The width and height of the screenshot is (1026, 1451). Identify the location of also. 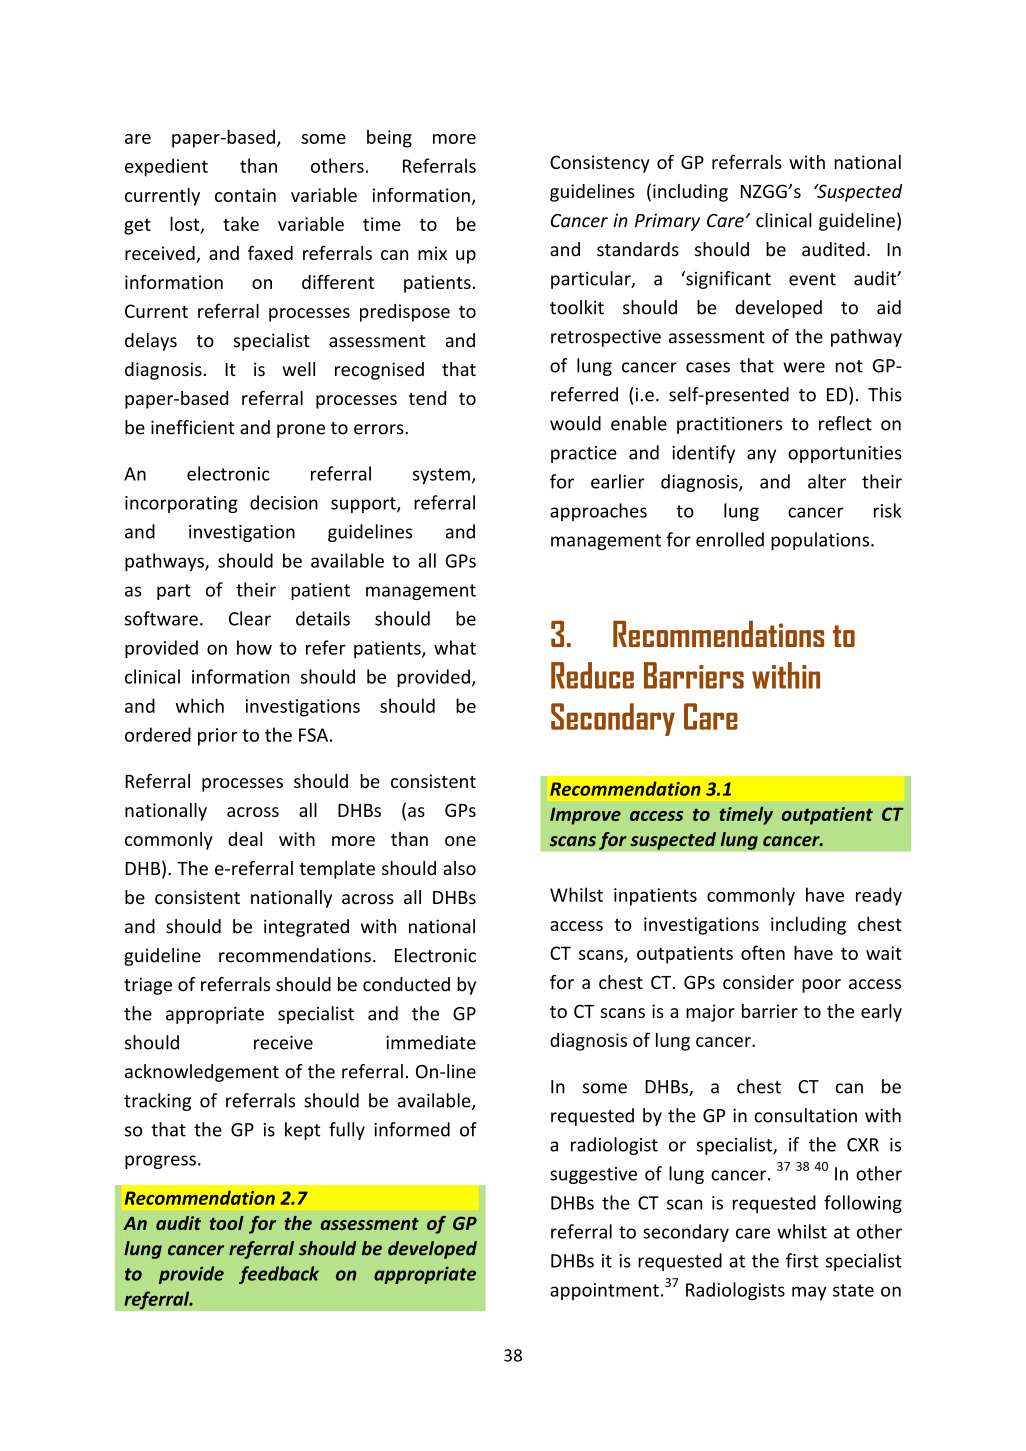
(459, 868).
